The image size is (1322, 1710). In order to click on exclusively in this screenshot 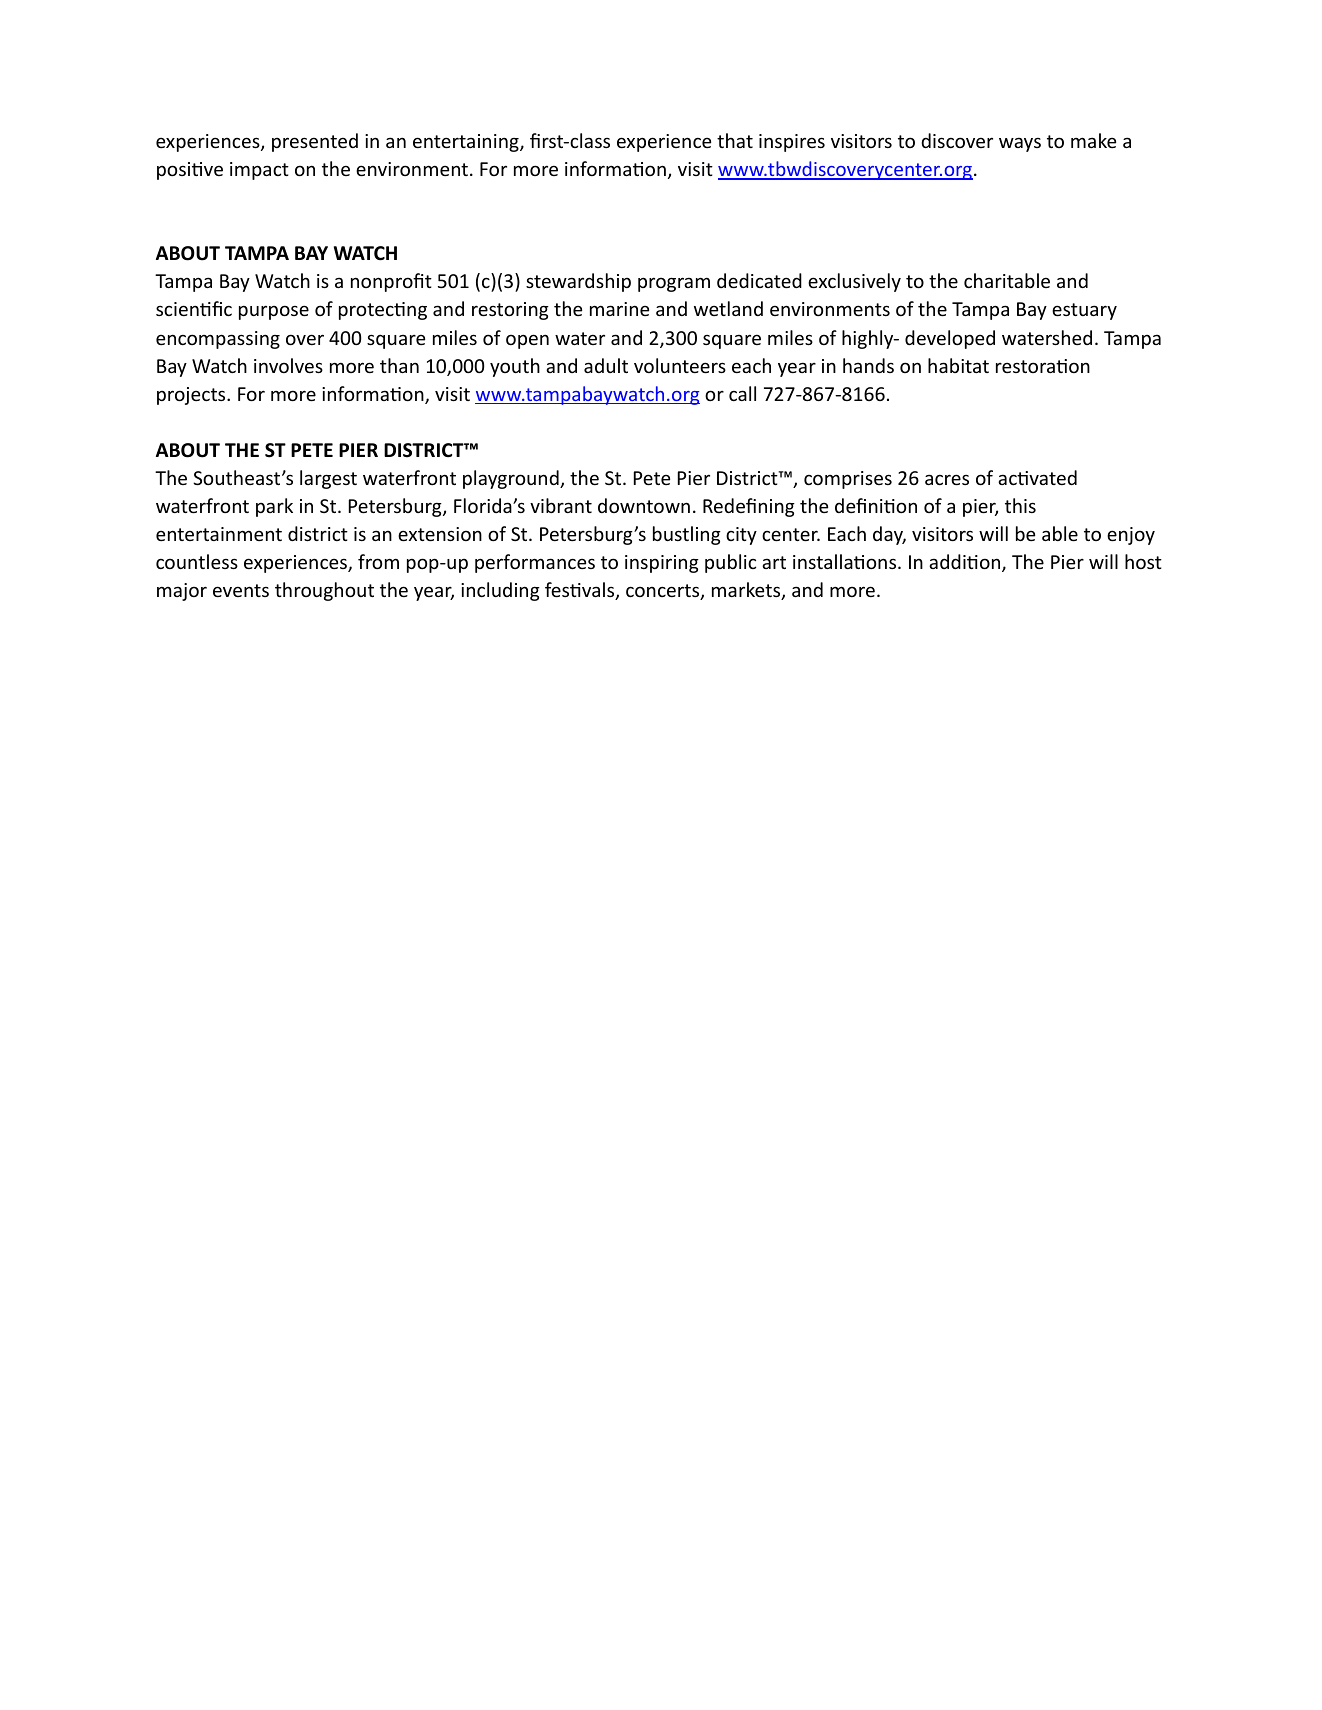, I will do `click(854, 282)`.
